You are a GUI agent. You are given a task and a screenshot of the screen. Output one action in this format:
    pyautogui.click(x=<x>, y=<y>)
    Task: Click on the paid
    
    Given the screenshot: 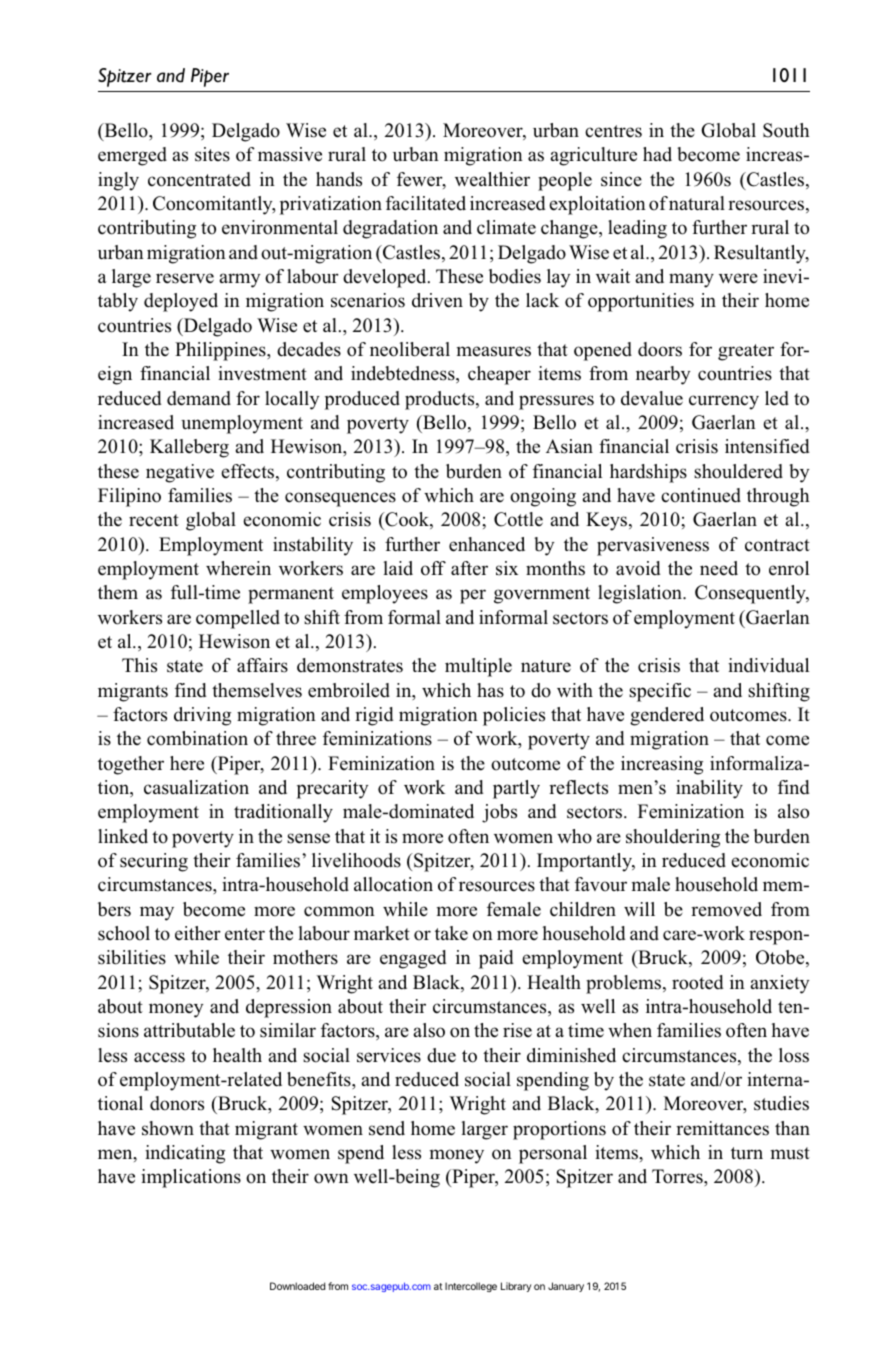 What is the action you would take?
    pyautogui.click(x=496, y=959)
